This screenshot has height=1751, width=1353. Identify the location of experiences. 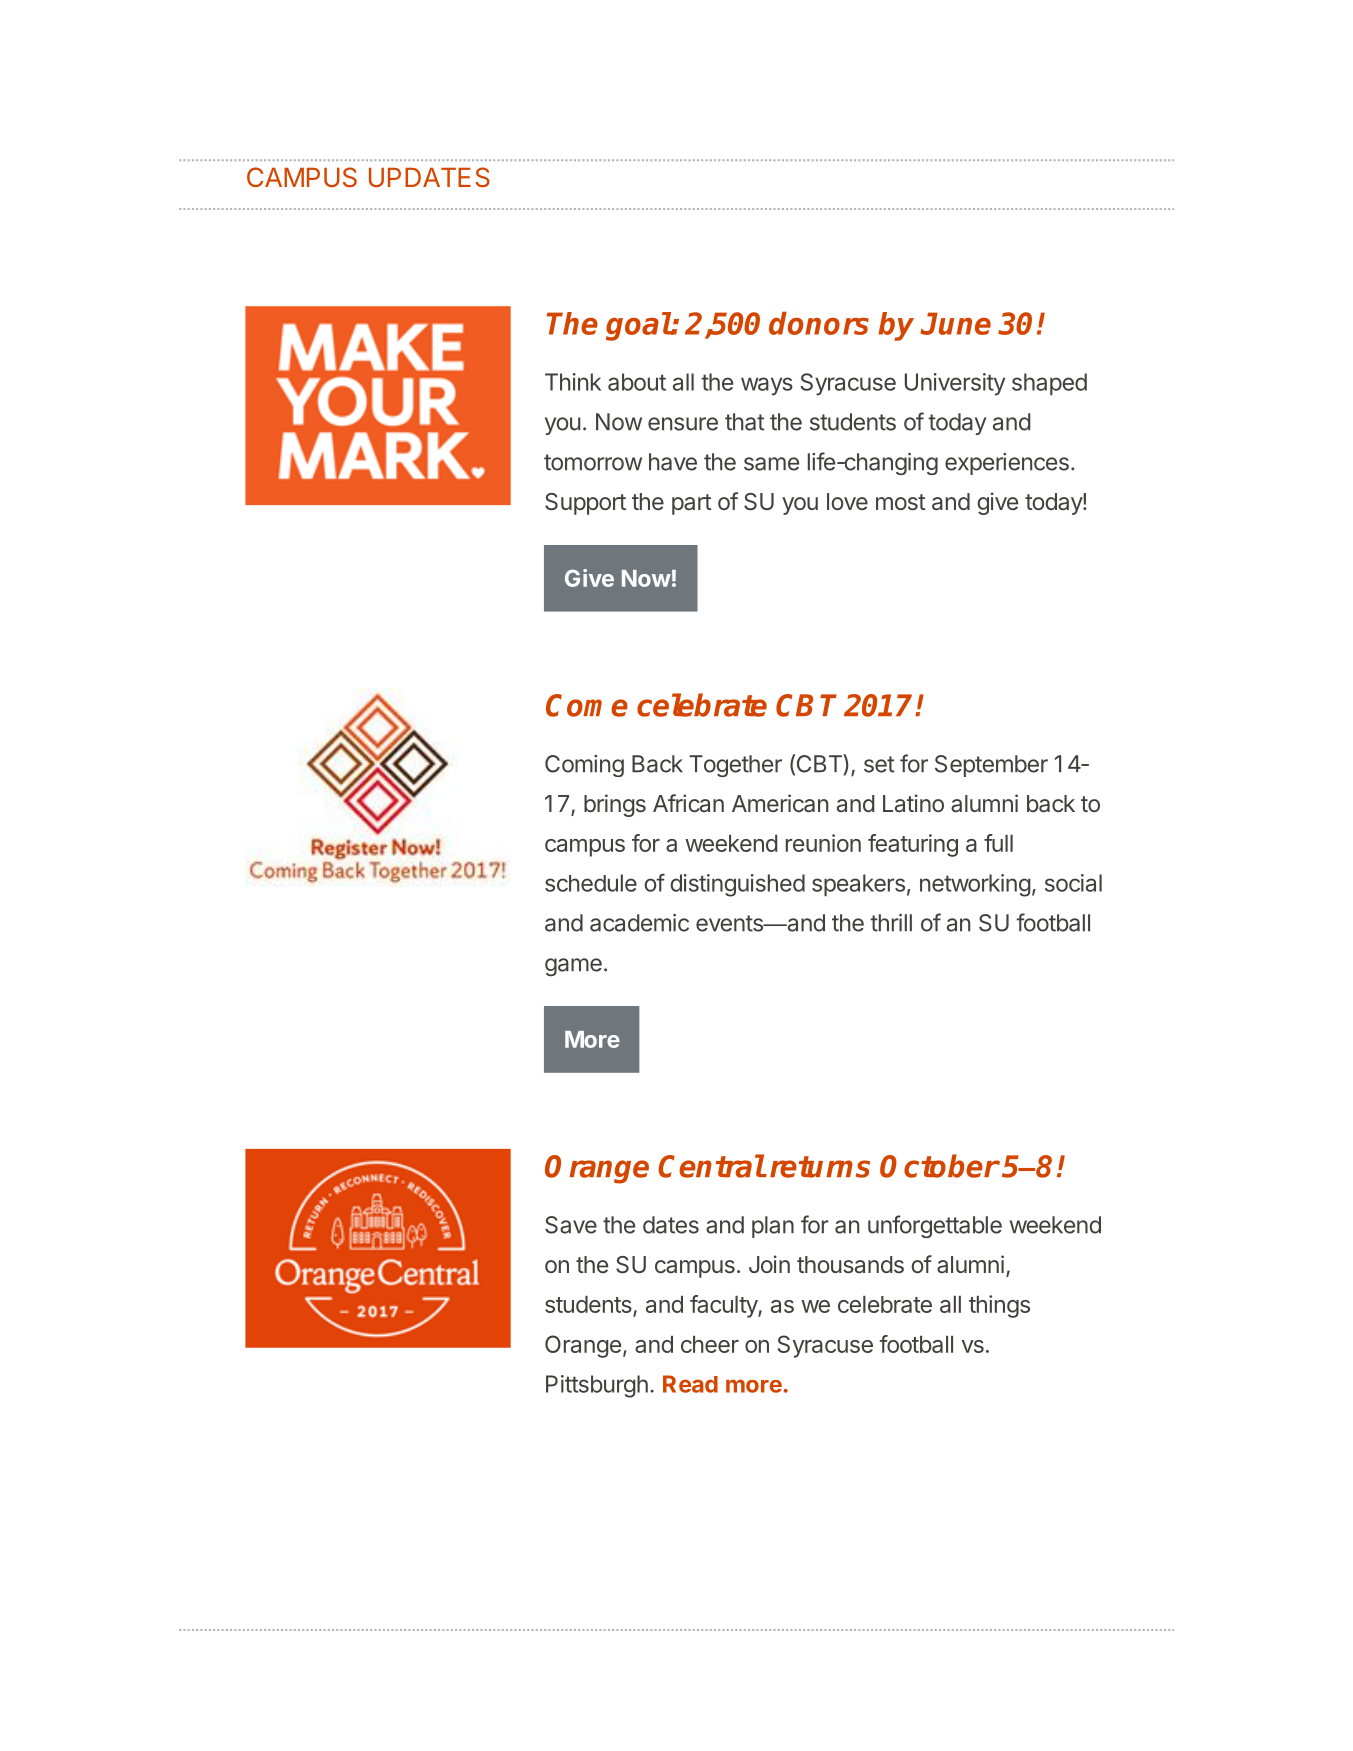
(1007, 464).
